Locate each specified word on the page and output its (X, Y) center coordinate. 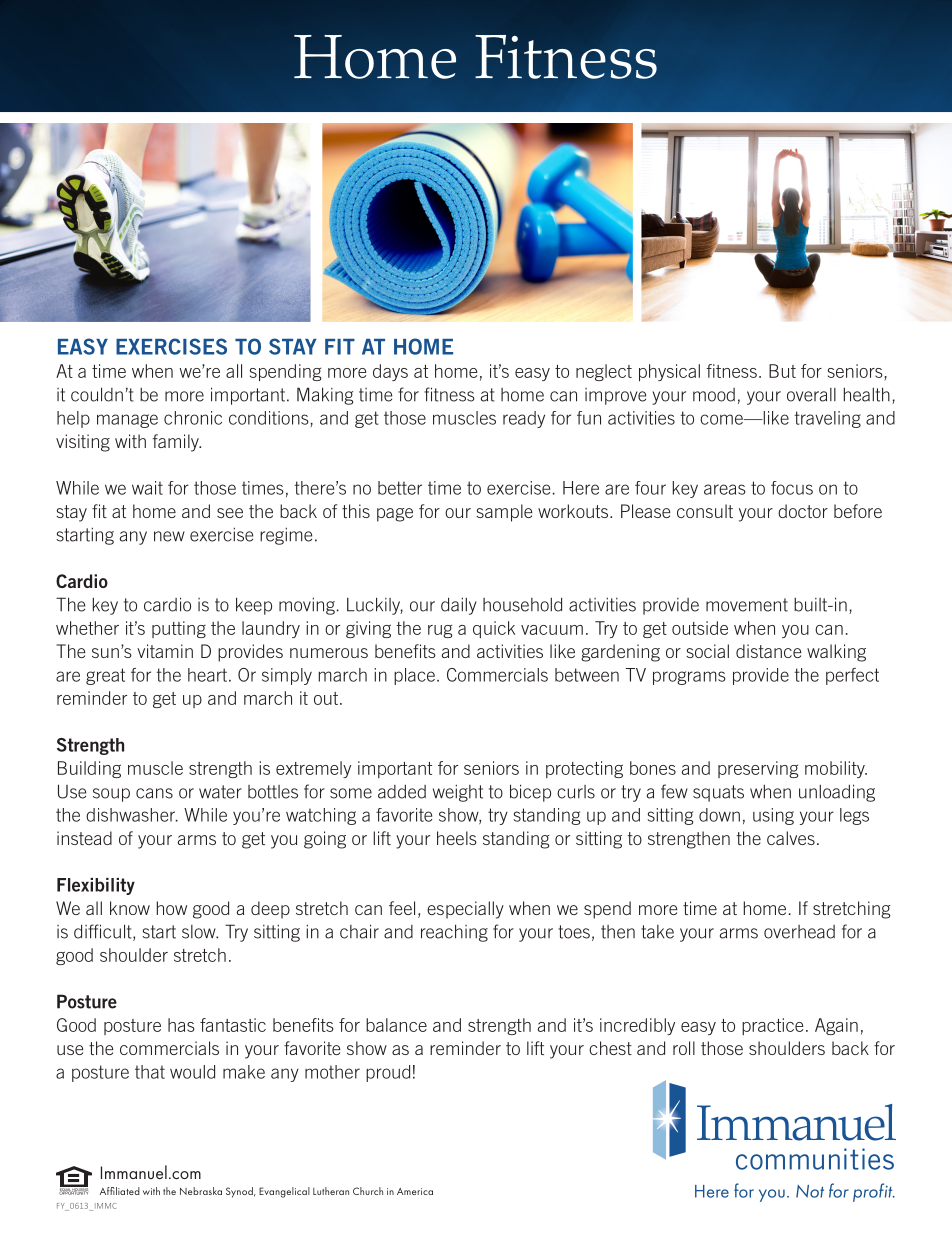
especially (465, 910)
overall (811, 395)
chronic (193, 418)
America (415, 1191)
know (130, 908)
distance (768, 651)
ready (524, 419)
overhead (799, 932)
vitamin (165, 651)
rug (440, 631)
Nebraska (201, 1191)
